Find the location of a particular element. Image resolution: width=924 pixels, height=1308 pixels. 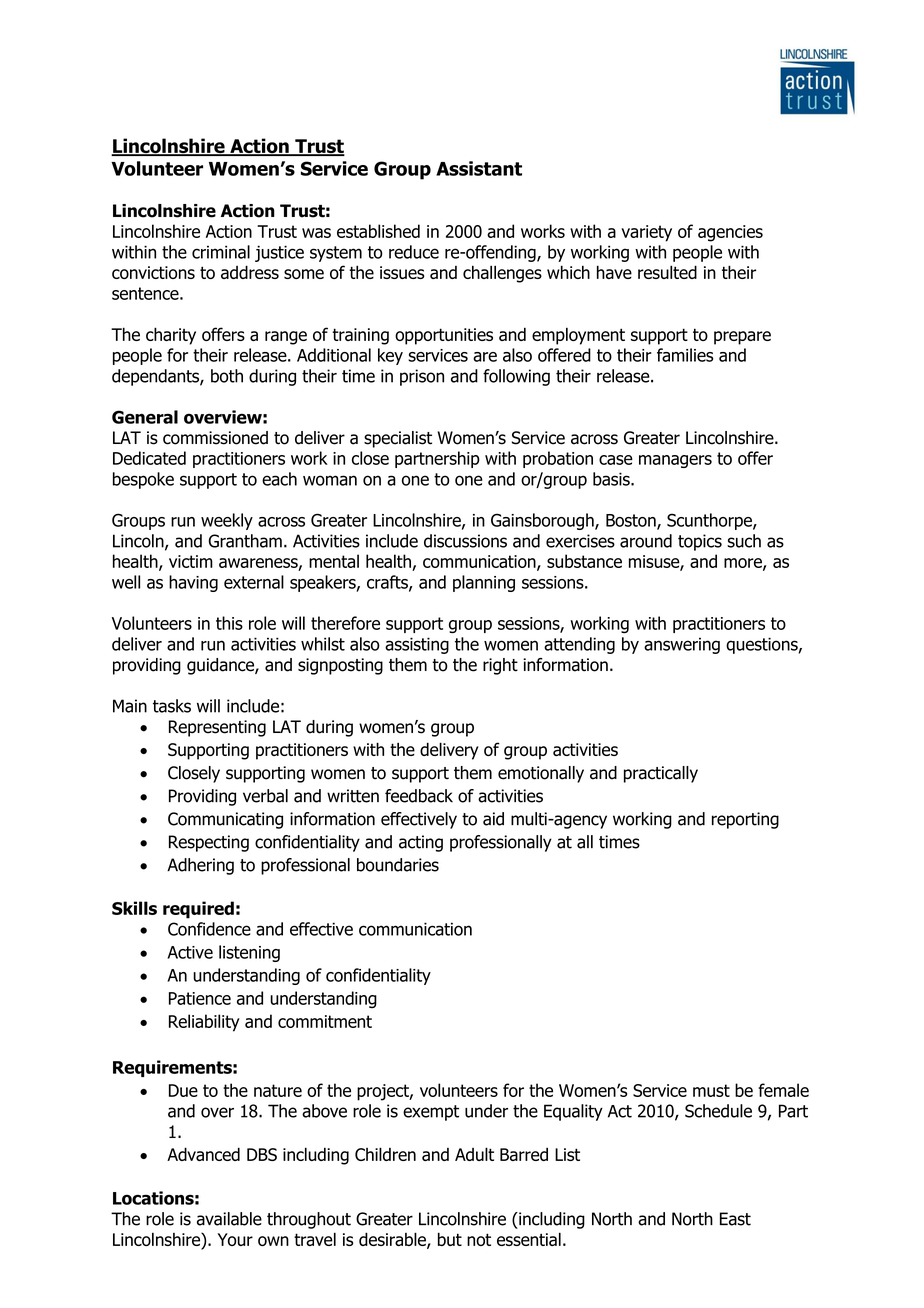

criminal is located at coordinates (221, 252).
